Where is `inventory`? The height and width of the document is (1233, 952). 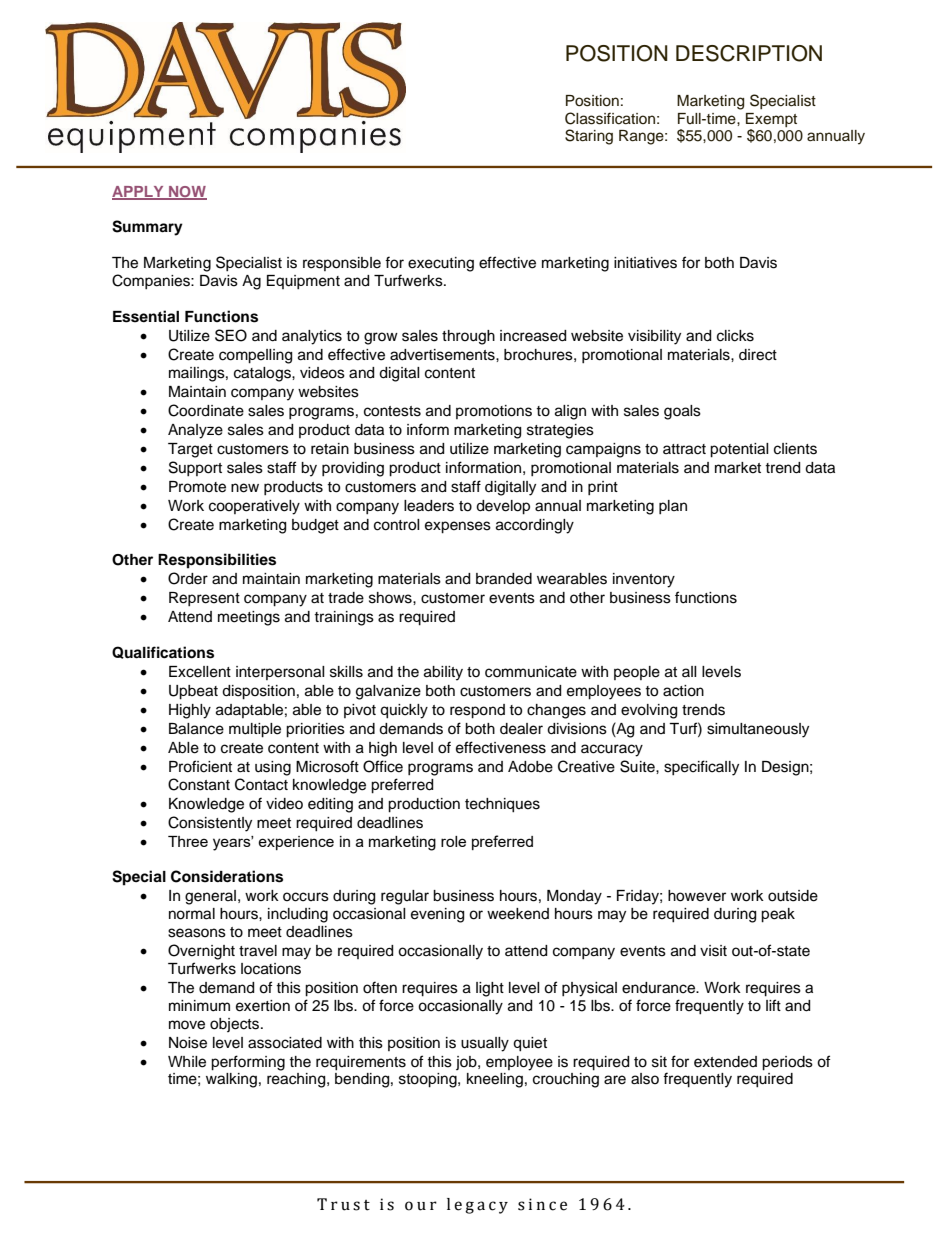 inventory is located at coordinates (644, 580).
